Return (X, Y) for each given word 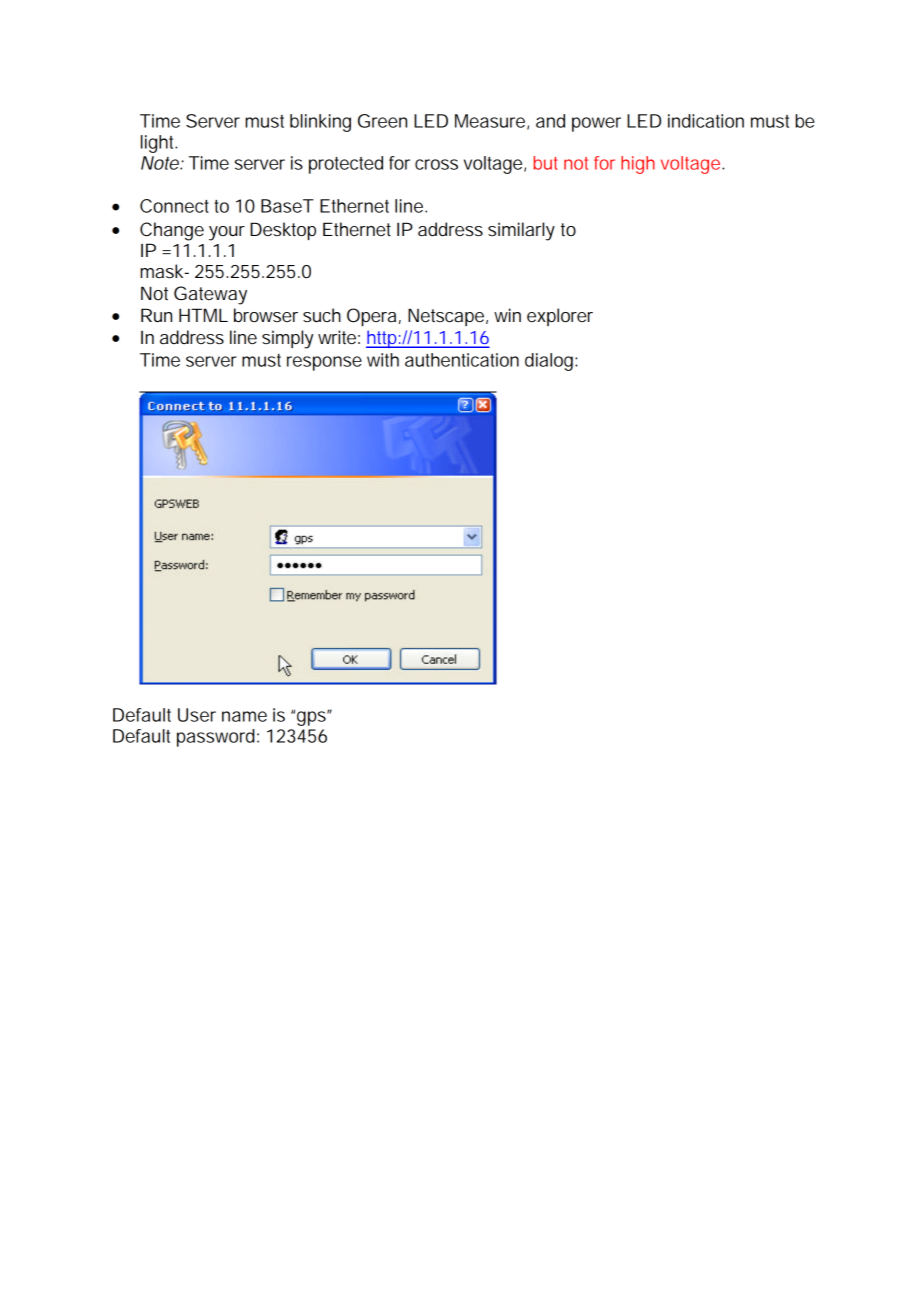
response (324, 363)
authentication (462, 360)
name (244, 716)
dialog (551, 362)
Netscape (448, 317)
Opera (374, 317)
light (159, 144)
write (339, 337)
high (638, 165)
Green (382, 121)
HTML (203, 315)
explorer (560, 317)
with (383, 360)
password (218, 738)
